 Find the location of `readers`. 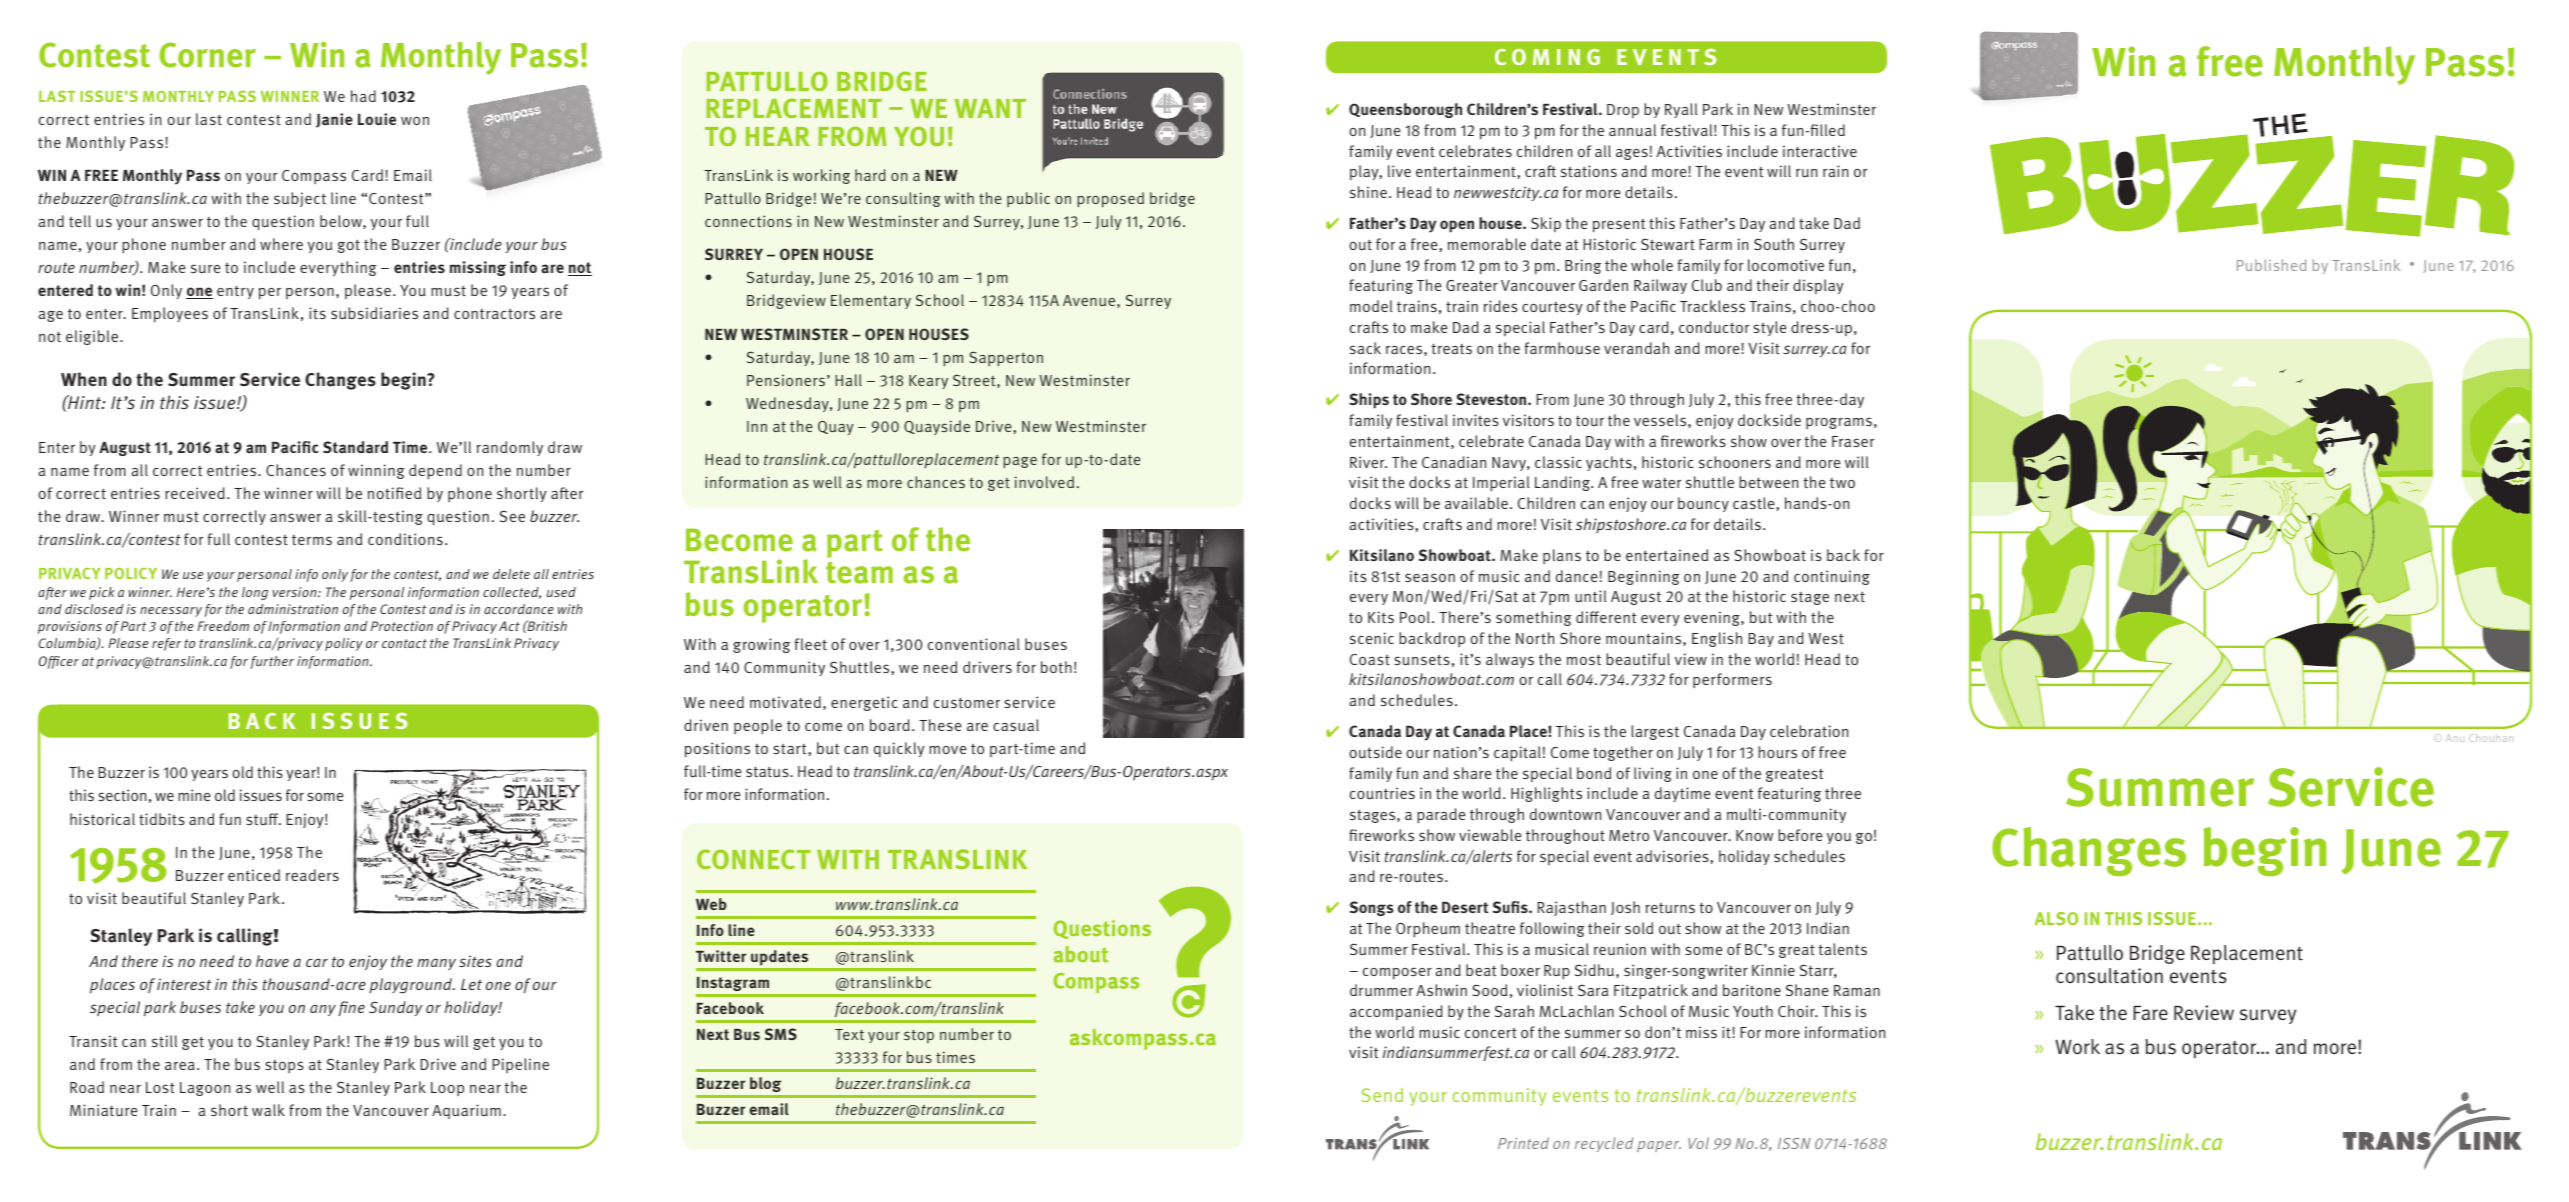

readers is located at coordinates (312, 875).
